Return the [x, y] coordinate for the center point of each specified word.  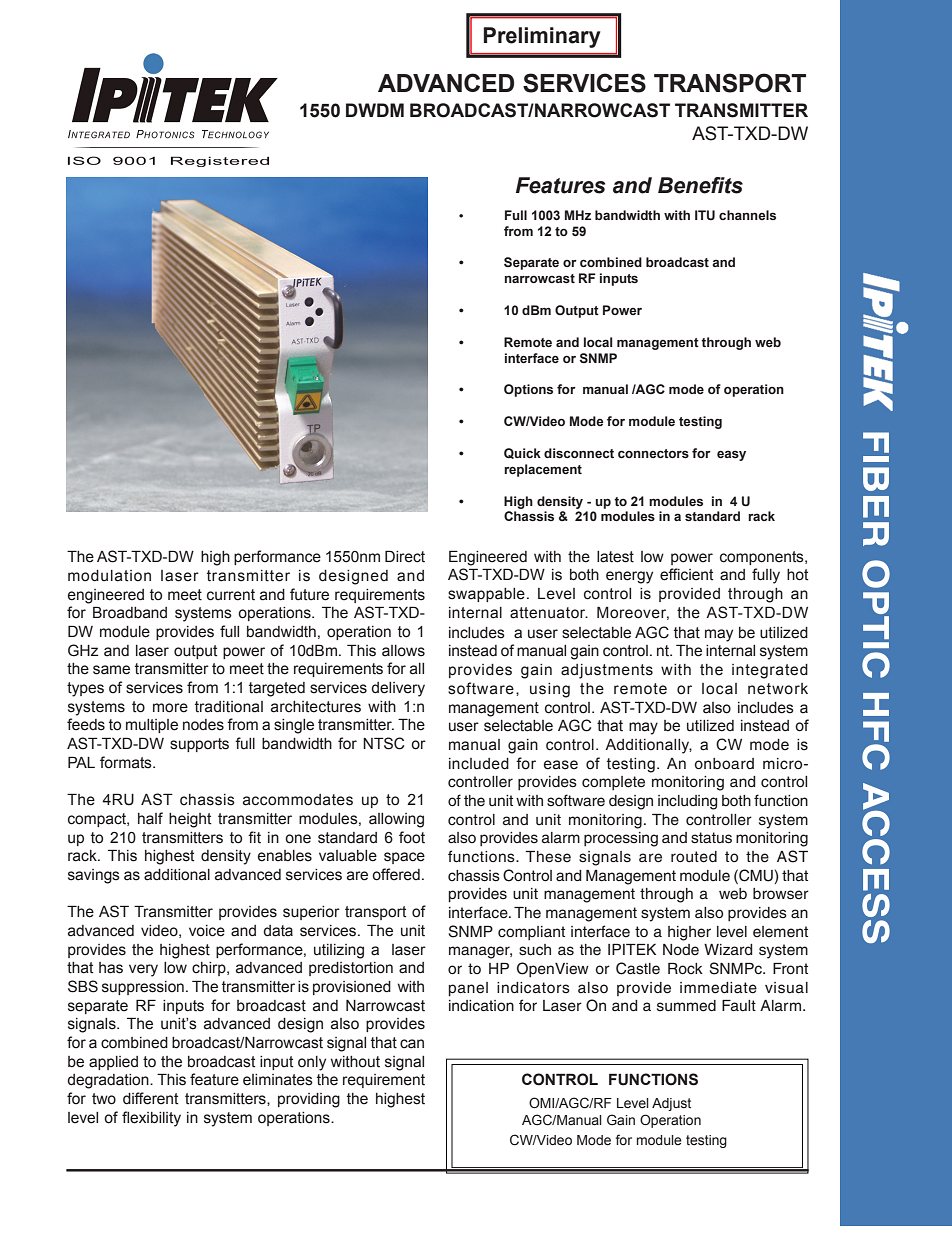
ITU [705, 215]
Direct [405, 556]
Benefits [700, 185]
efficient [687, 574]
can [412, 1044]
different [151, 1098]
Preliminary [542, 37]
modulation [109, 576]
